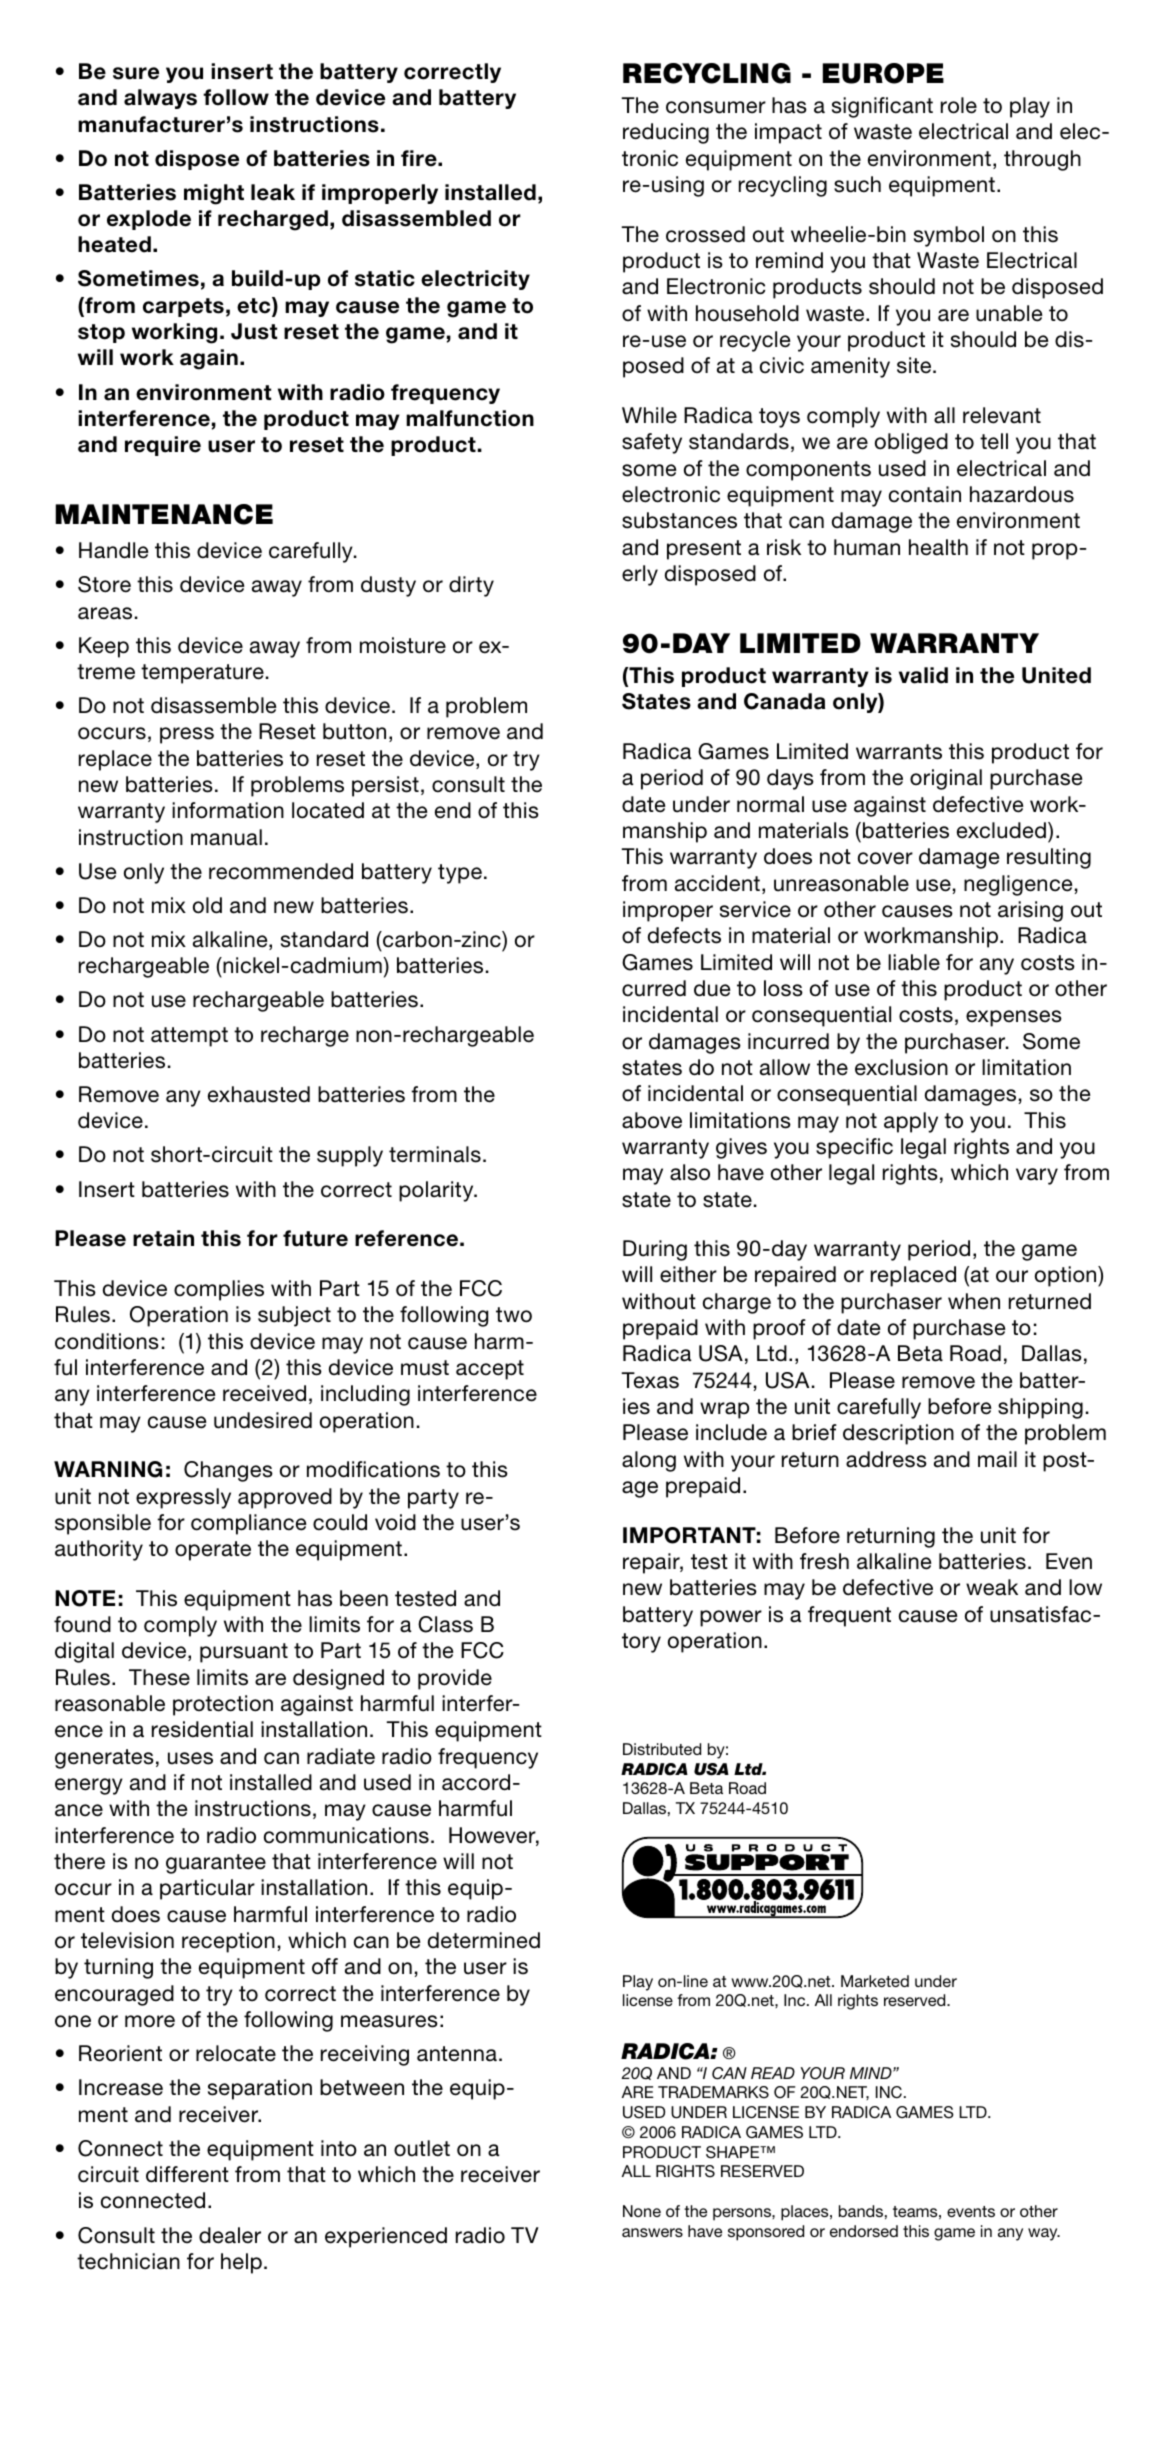 Image resolution: width=1166 pixels, height=2449 pixels. What do you see at coordinates (460, 874) in the screenshot?
I see `type` at bounding box center [460, 874].
